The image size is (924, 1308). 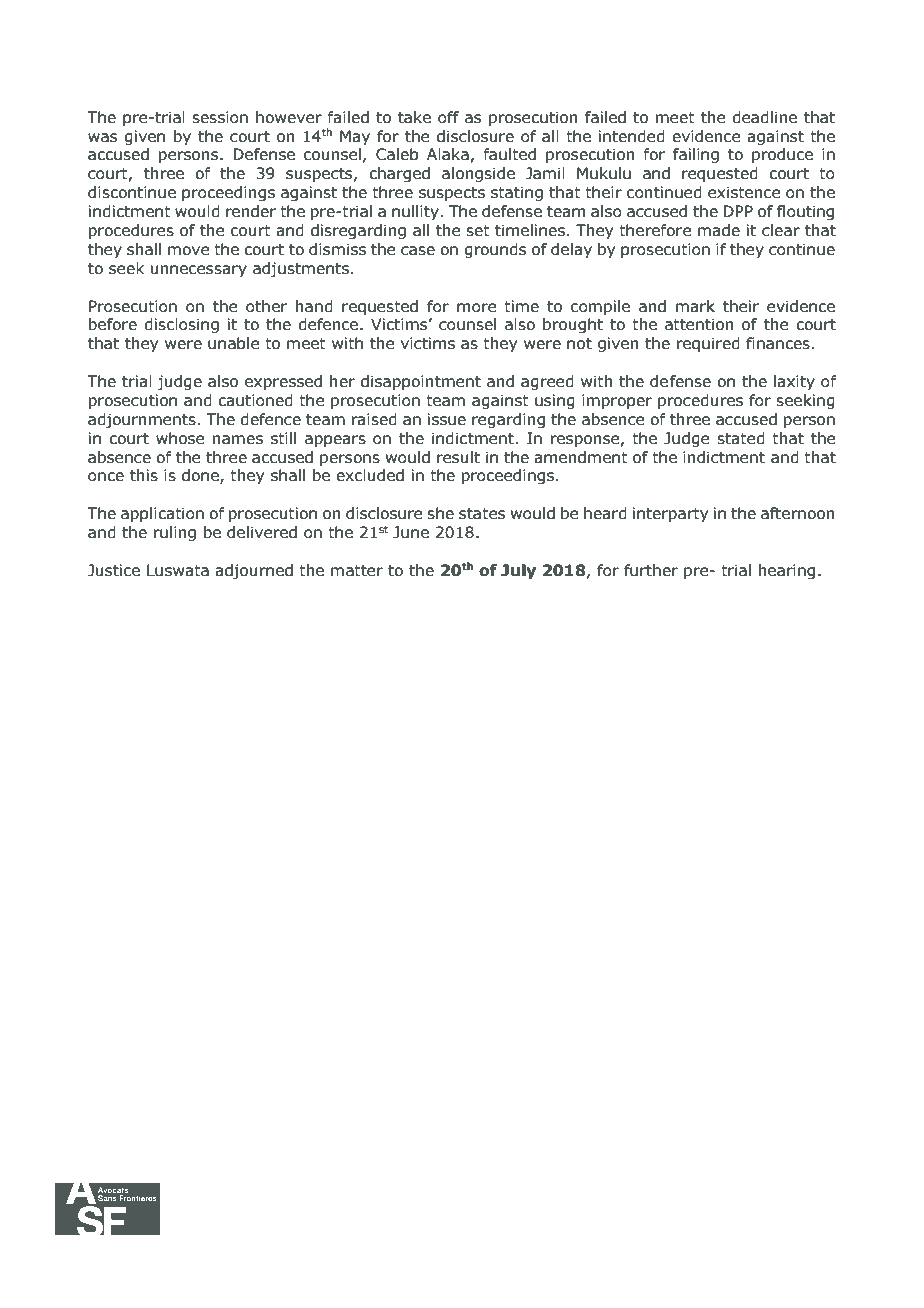 I want to click on stated, so click(x=741, y=438).
